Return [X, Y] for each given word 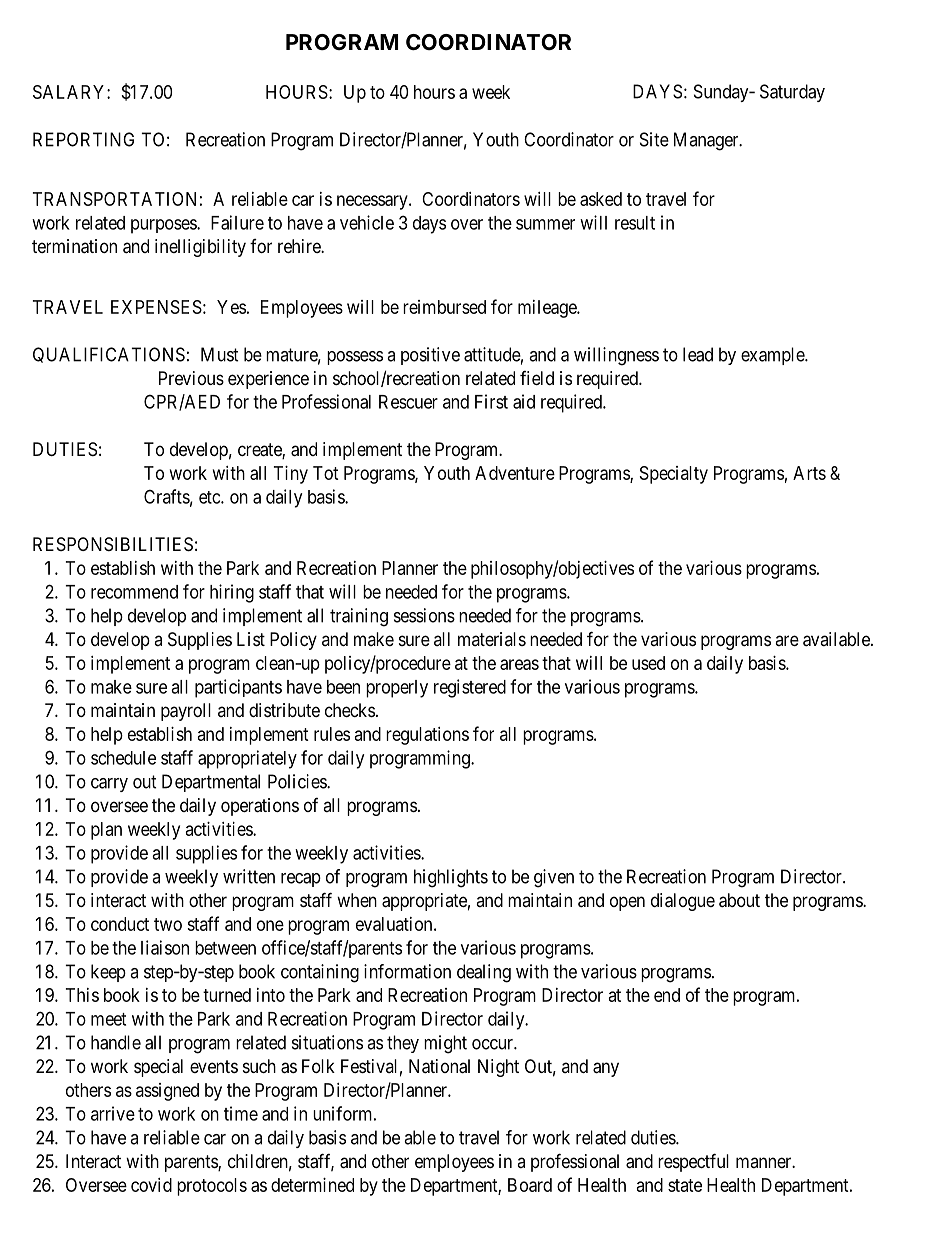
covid [151, 1185]
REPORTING [83, 139]
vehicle [367, 222]
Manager [707, 141]
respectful [693, 1162]
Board [530, 1185]
